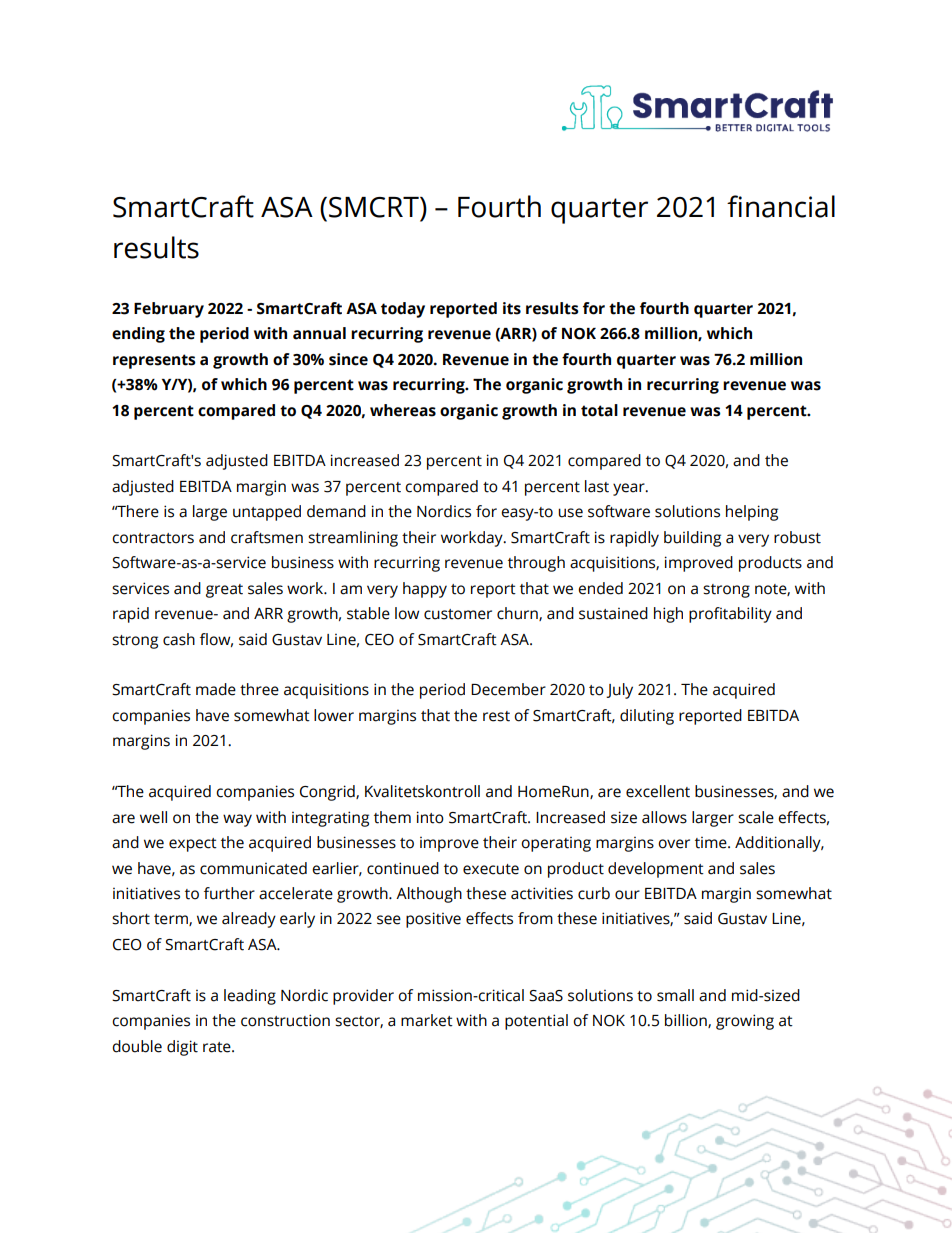 The image size is (952, 1233). What do you see at coordinates (712, 842) in the document?
I see `time` at bounding box center [712, 842].
